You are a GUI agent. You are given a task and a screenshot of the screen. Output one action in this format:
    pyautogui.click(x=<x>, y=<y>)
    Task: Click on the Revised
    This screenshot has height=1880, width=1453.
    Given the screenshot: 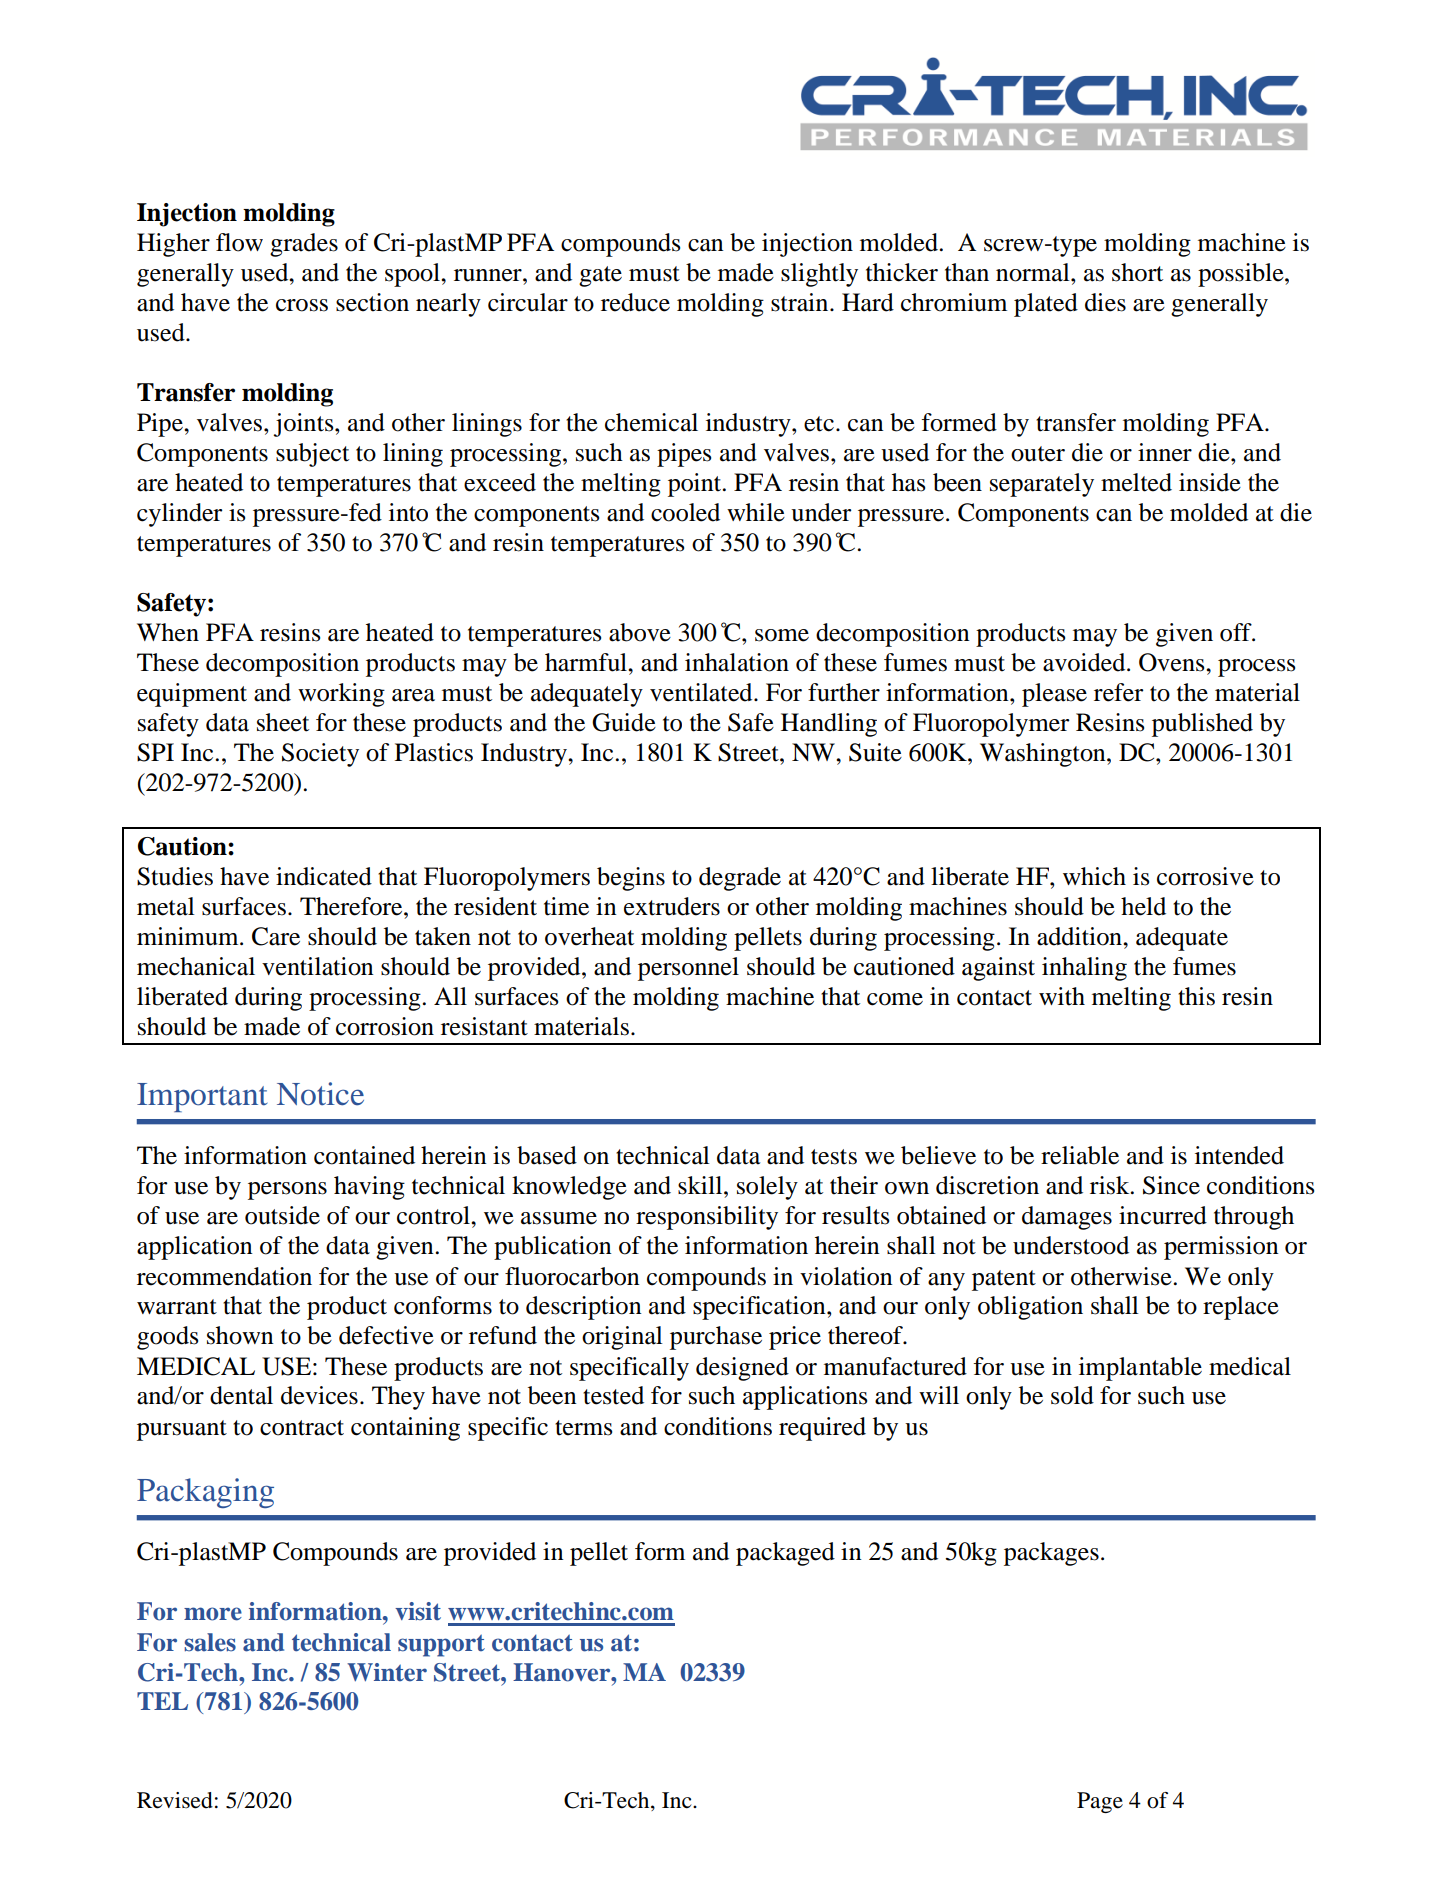 What is the action you would take?
    pyautogui.click(x=175, y=1800)
